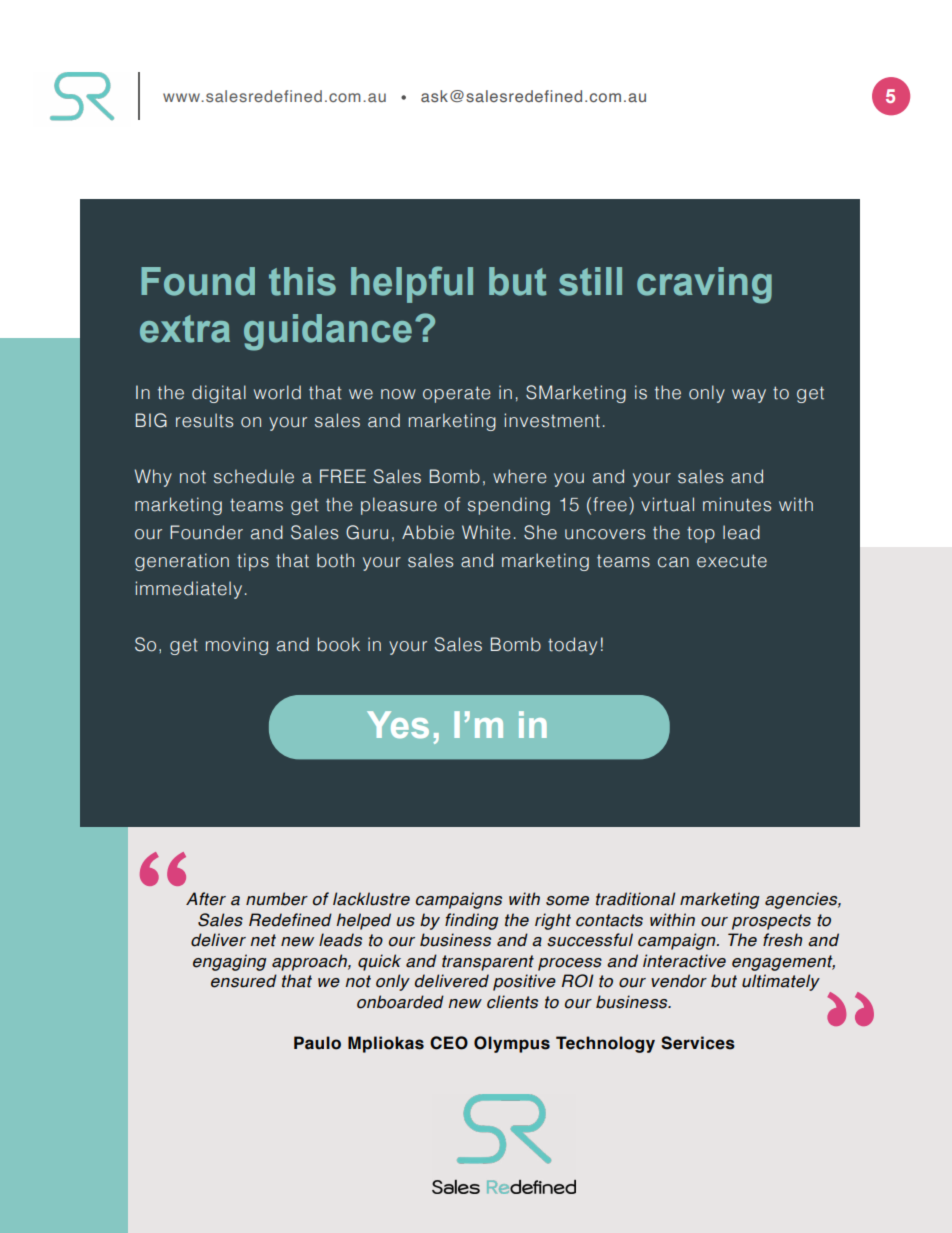  I want to click on today, so click(572, 646).
